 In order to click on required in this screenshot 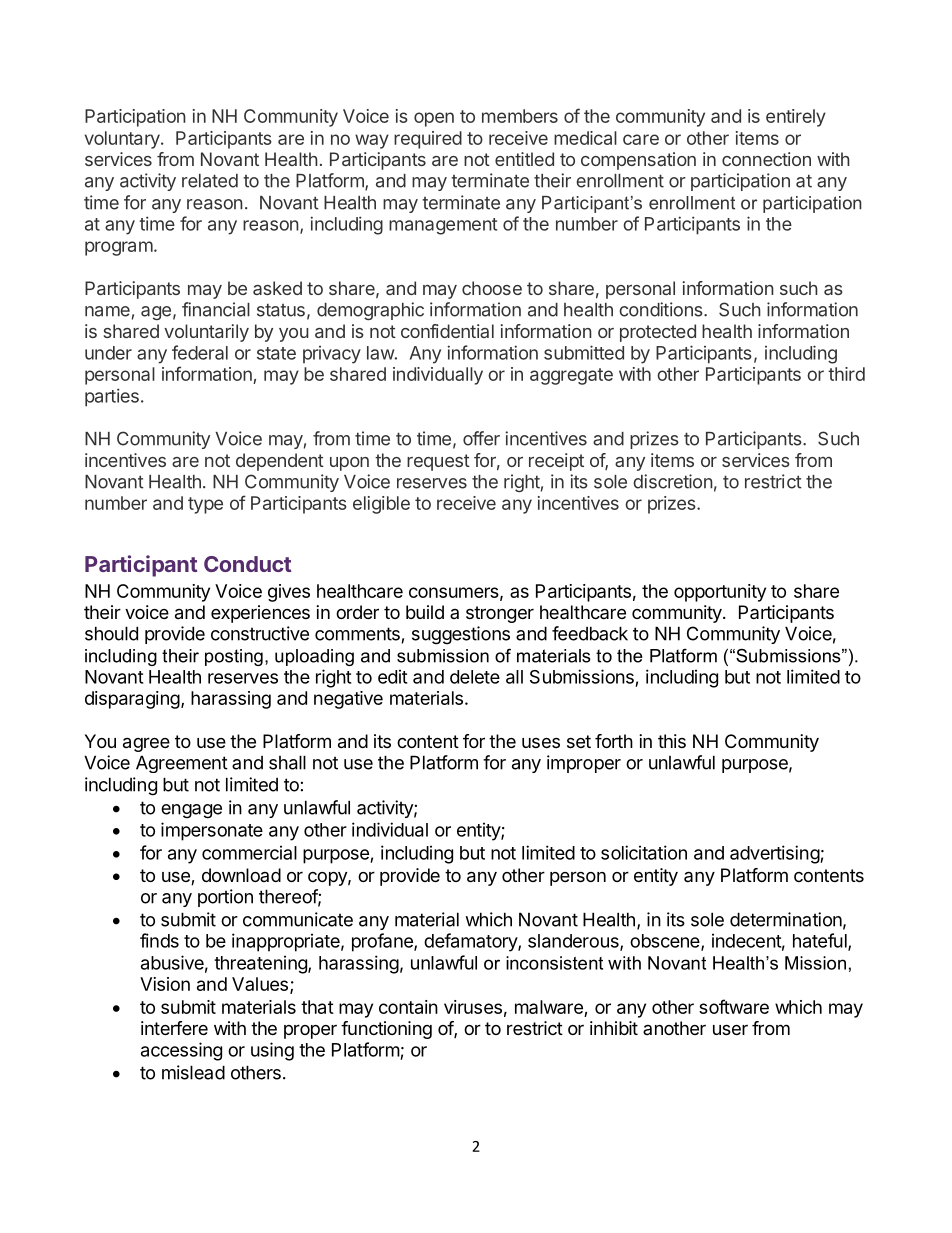, I will do `click(428, 140)`.
